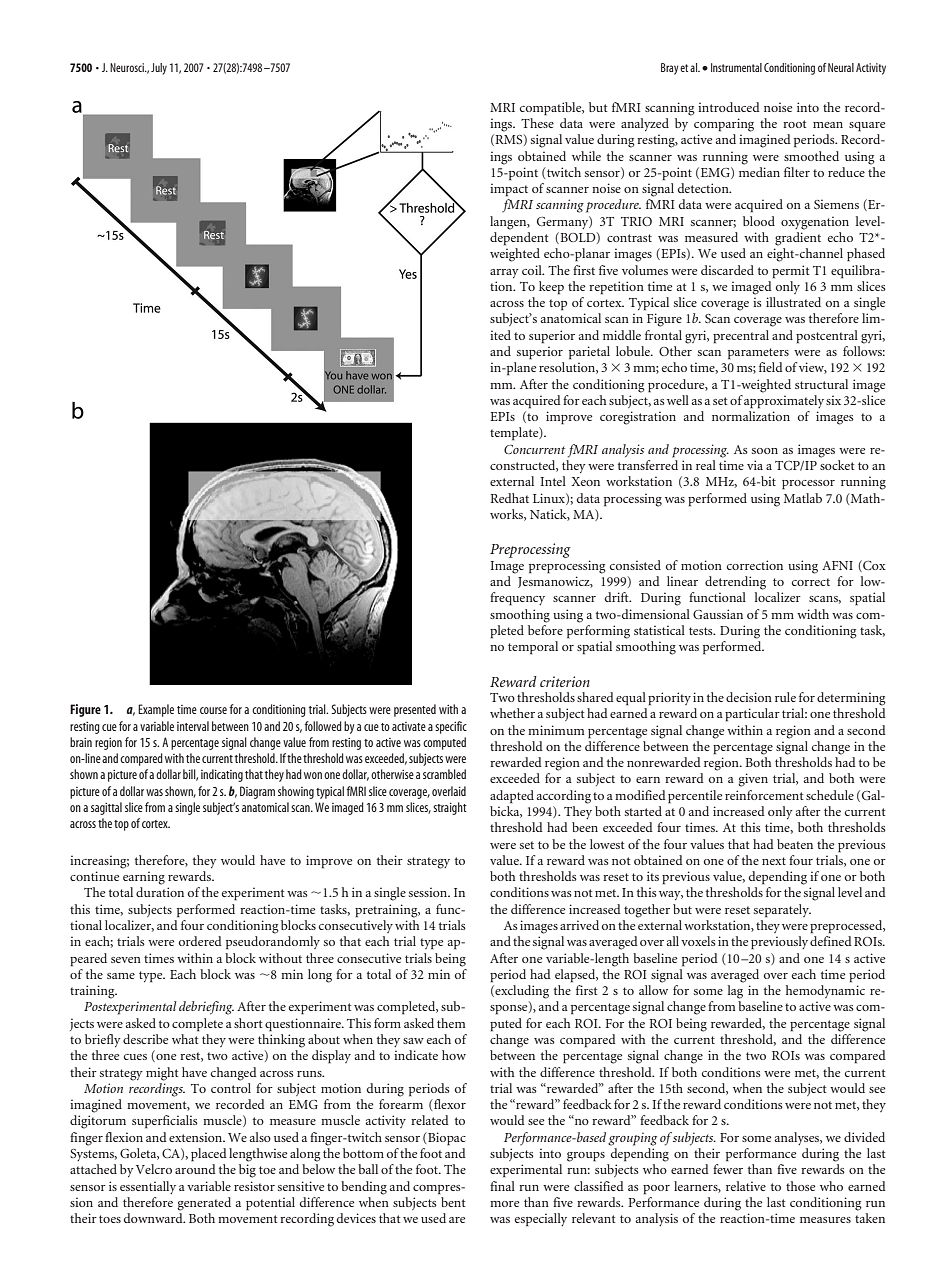 This image has width=952, height=1275. What do you see at coordinates (509, 190) in the image?
I see `impact` at bounding box center [509, 190].
